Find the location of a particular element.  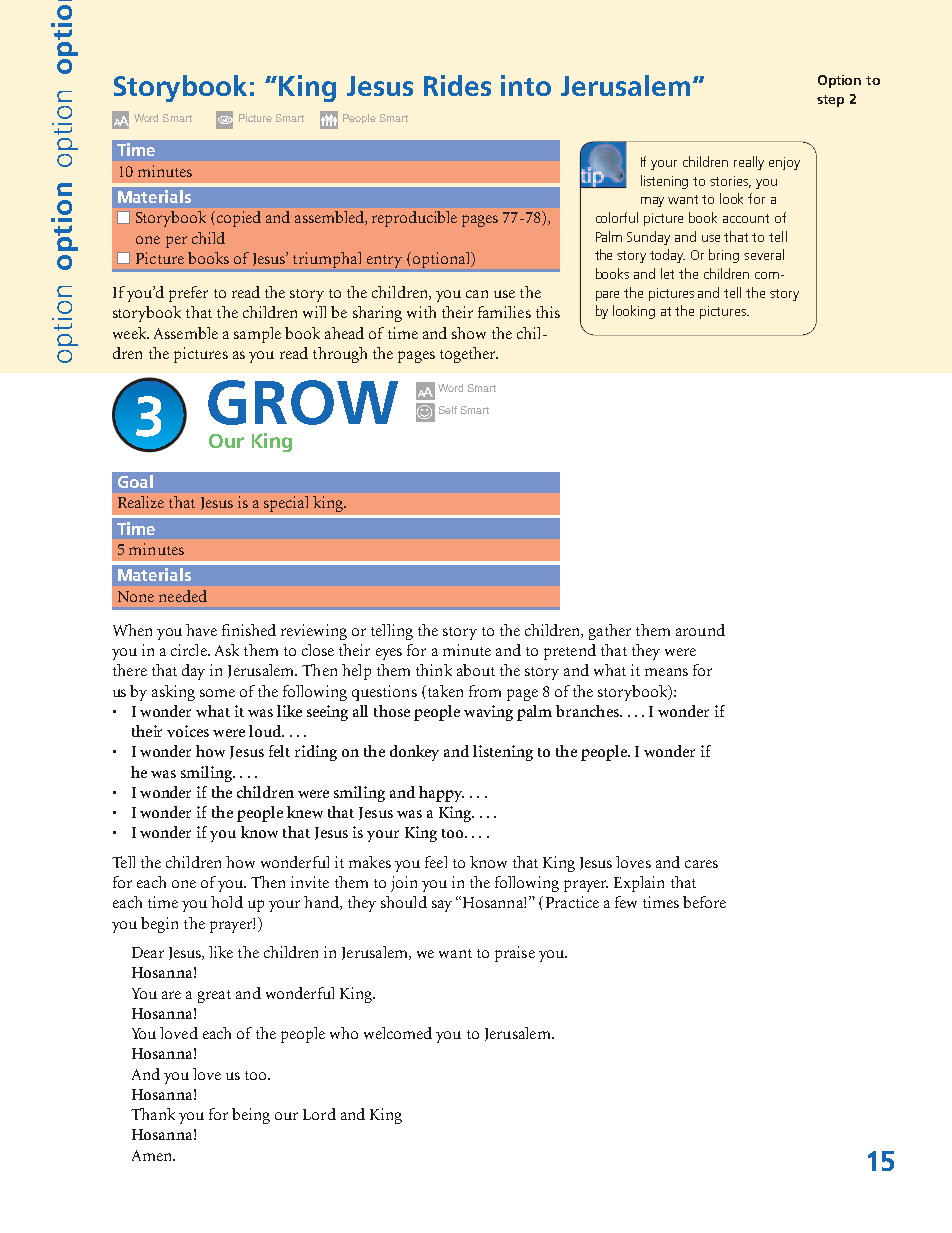

cares is located at coordinates (701, 864).
